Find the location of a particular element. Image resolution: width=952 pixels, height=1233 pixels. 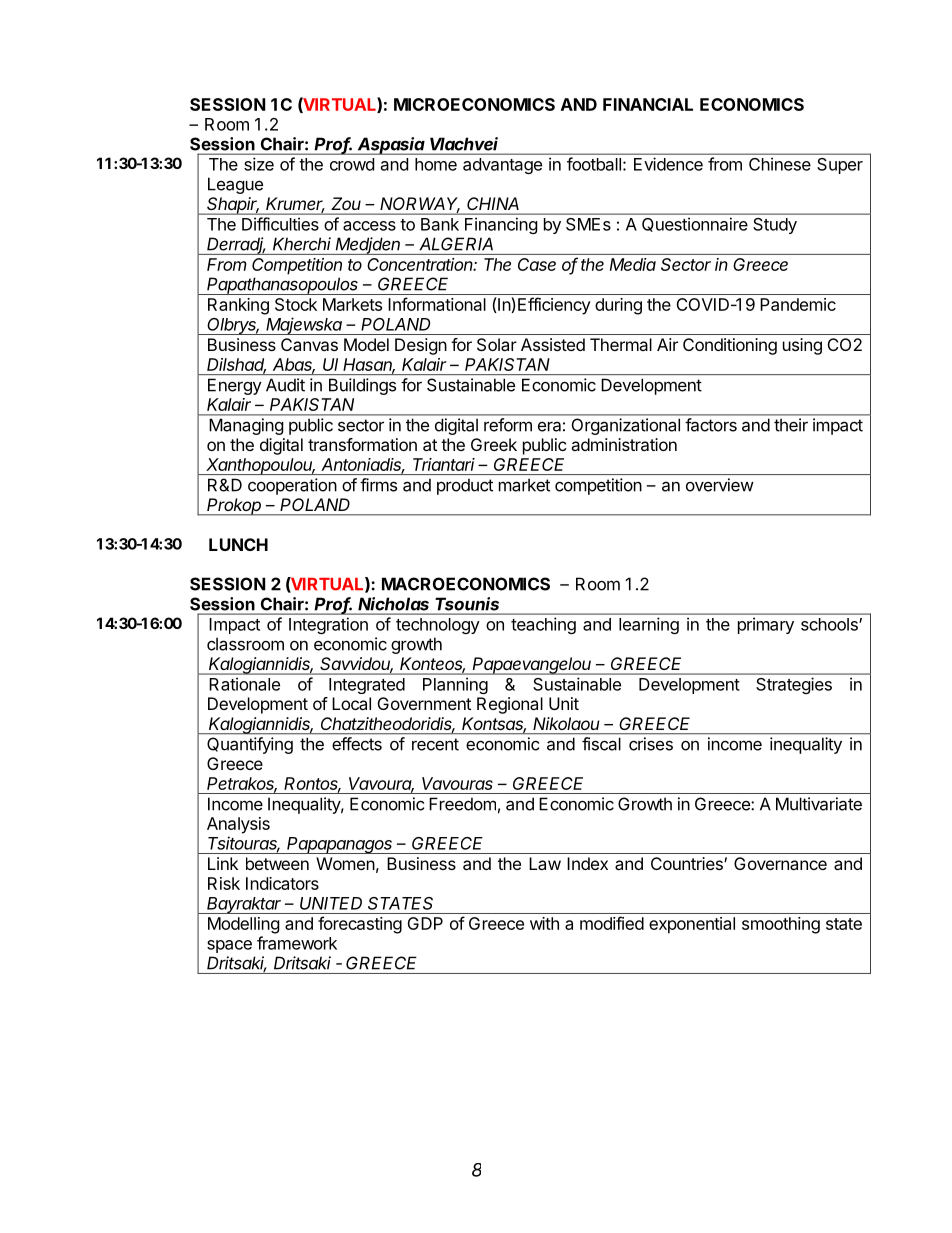

advantage is located at coordinates (502, 166).
